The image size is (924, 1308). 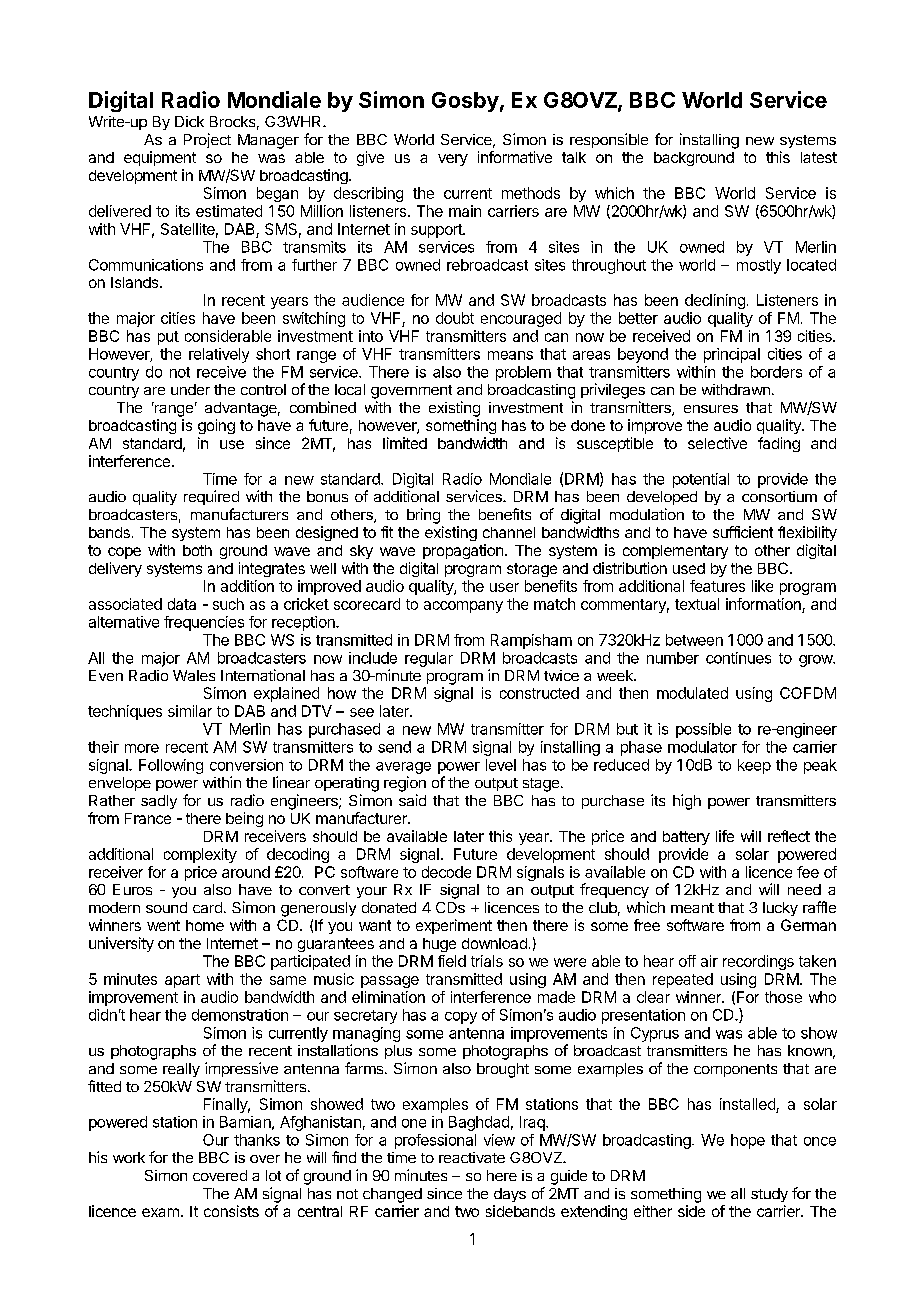 What do you see at coordinates (769, 1195) in the screenshot?
I see `study` at bounding box center [769, 1195].
